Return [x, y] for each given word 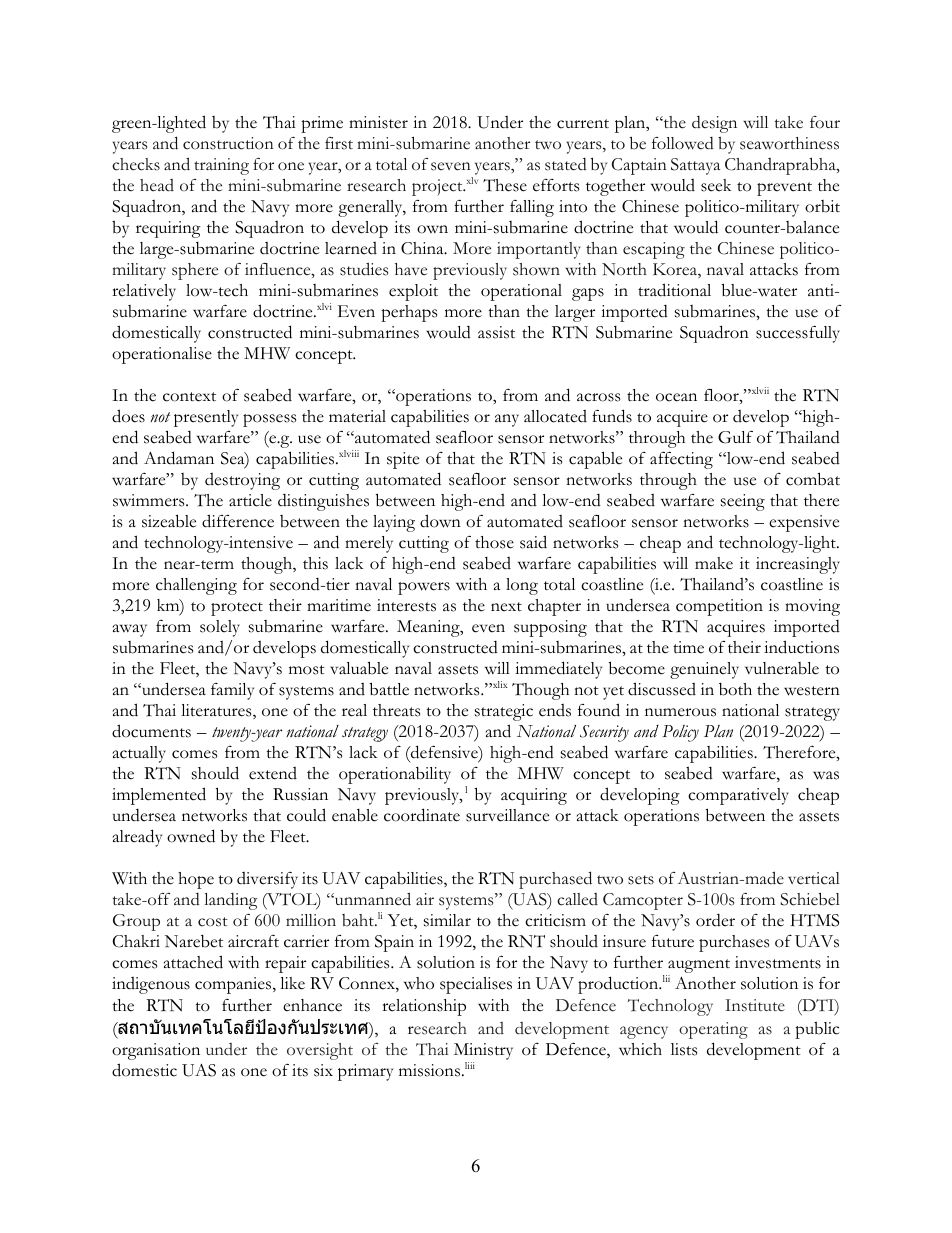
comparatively [738, 796]
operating [713, 1030]
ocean [676, 397]
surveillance [507, 815]
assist [496, 332]
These [505, 185]
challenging [196, 586]
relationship [424, 1007]
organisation [156, 1051]
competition [719, 607]
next [506, 607]
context [189, 397]
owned [191, 836]
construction [228, 143]
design [714, 124]
